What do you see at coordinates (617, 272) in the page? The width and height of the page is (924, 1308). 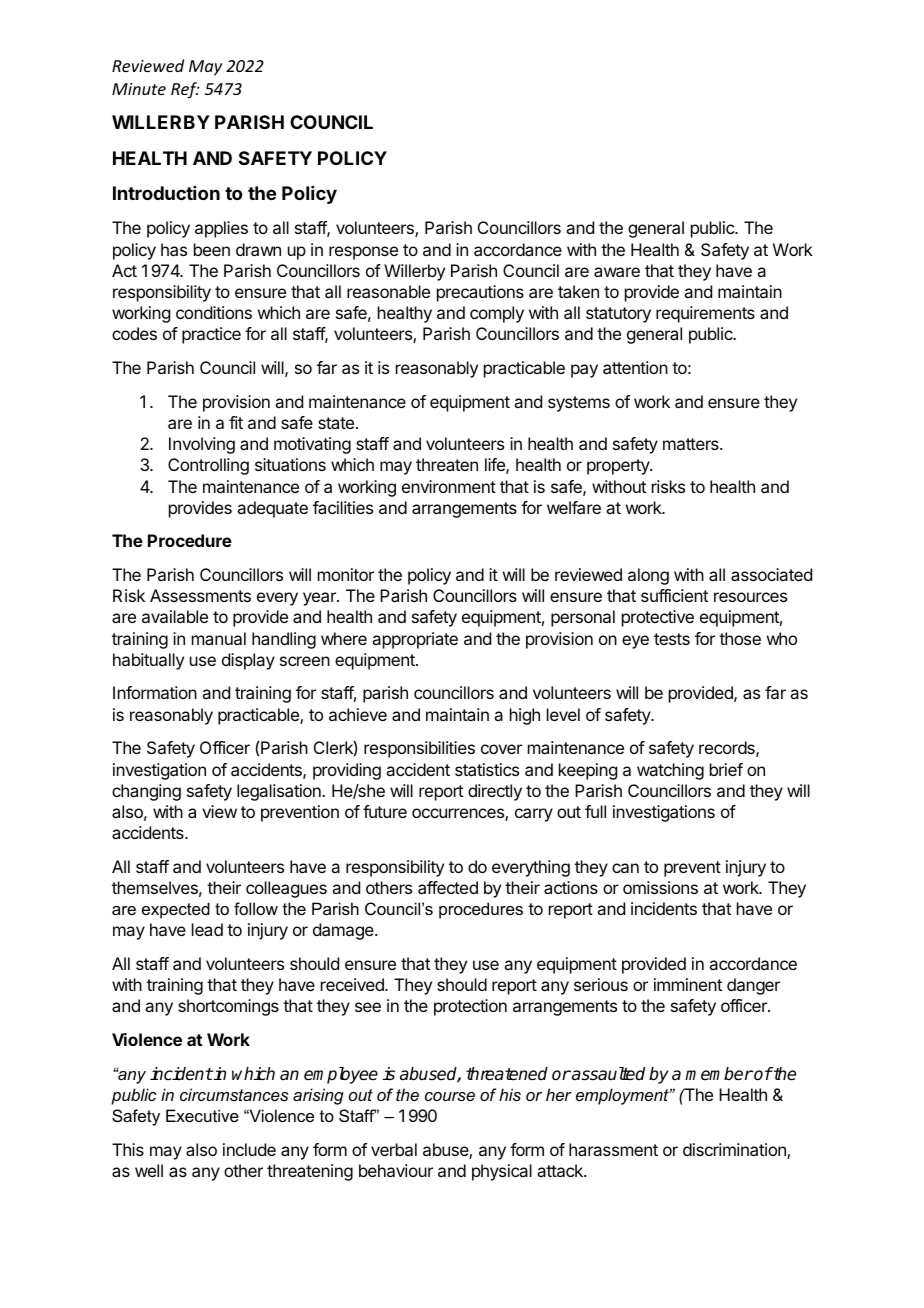 I see `aware` at bounding box center [617, 272].
